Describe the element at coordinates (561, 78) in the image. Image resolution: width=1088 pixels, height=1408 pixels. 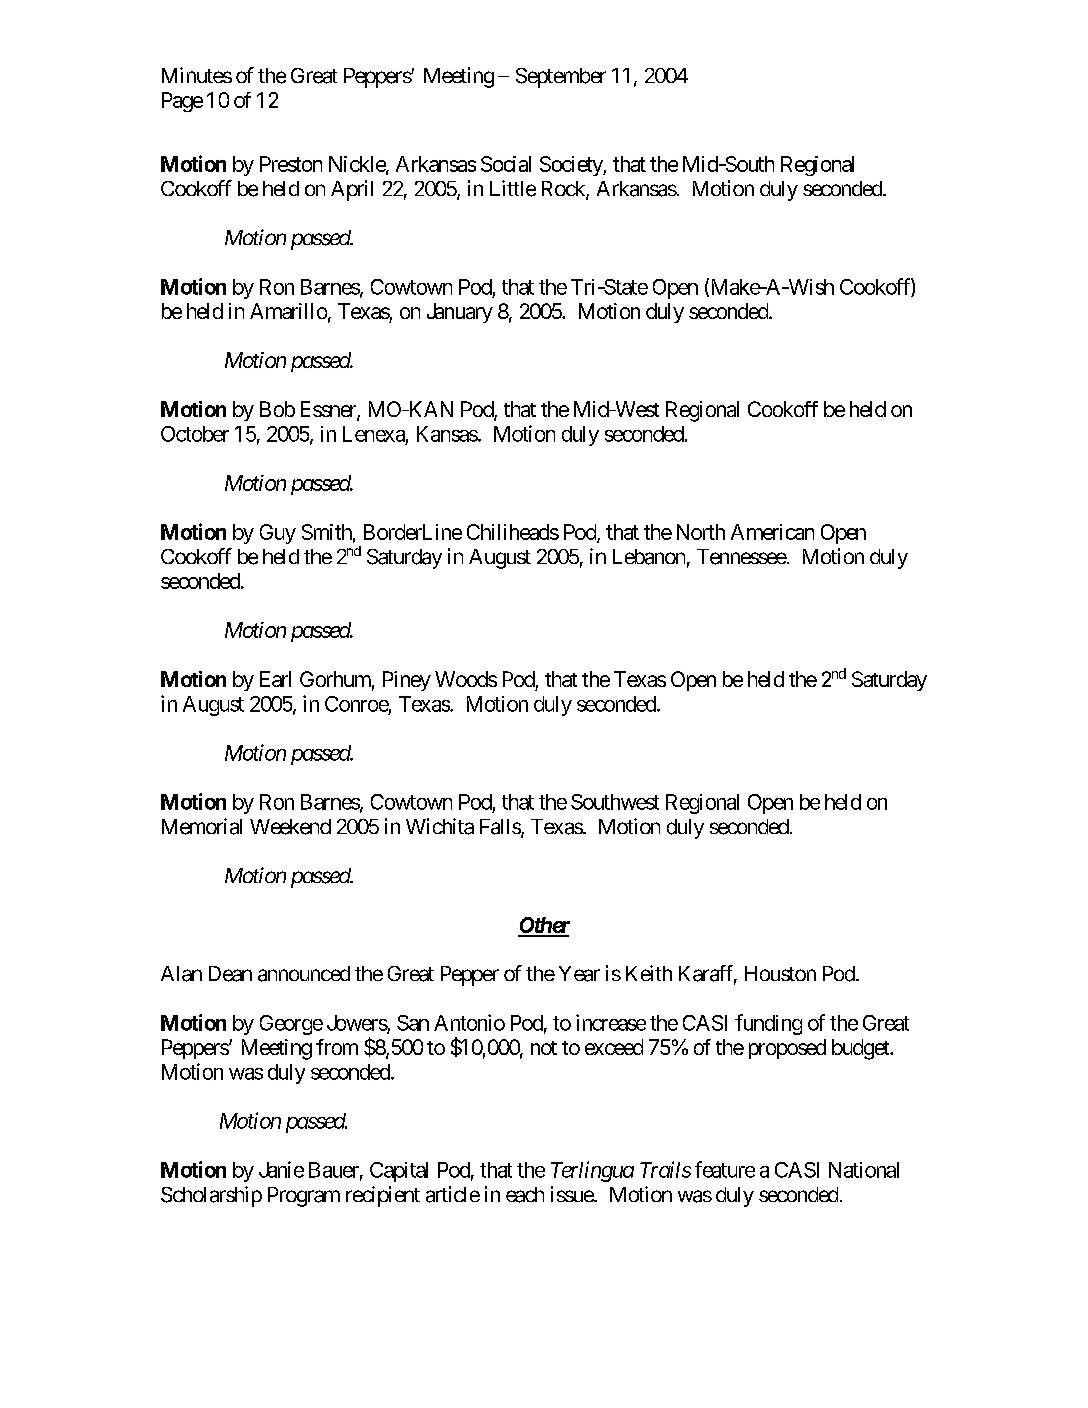
I see `September` at that location.
